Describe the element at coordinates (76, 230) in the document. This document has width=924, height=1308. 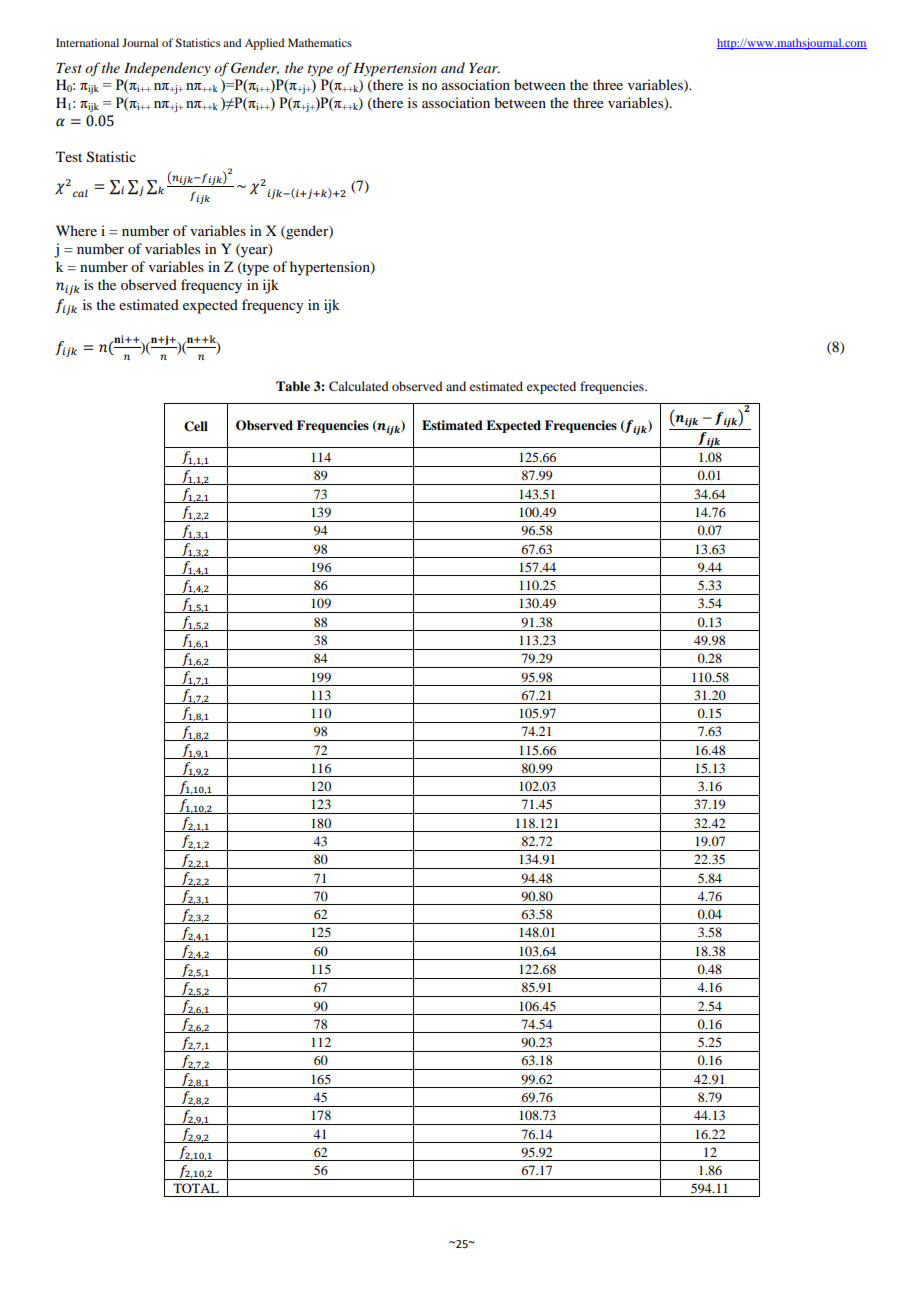
I see `Where` at that location.
